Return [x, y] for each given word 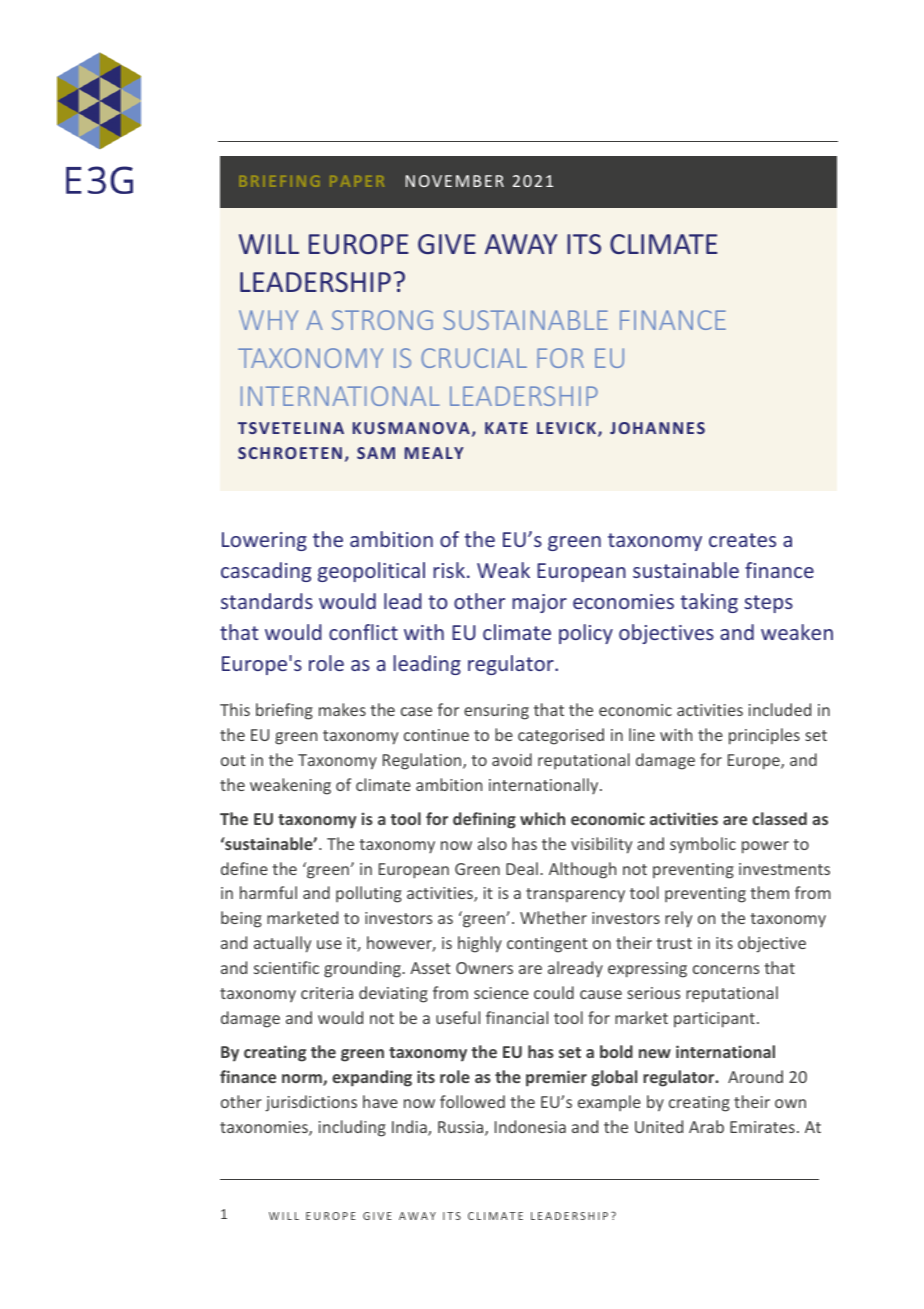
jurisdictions [311, 1103]
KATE [506, 428]
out [233, 760]
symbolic [703, 845]
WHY [268, 320]
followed [472, 1101]
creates [742, 540]
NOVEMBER [455, 181]
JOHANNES [657, 428]
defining [484, 820]
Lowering [264, 541]
